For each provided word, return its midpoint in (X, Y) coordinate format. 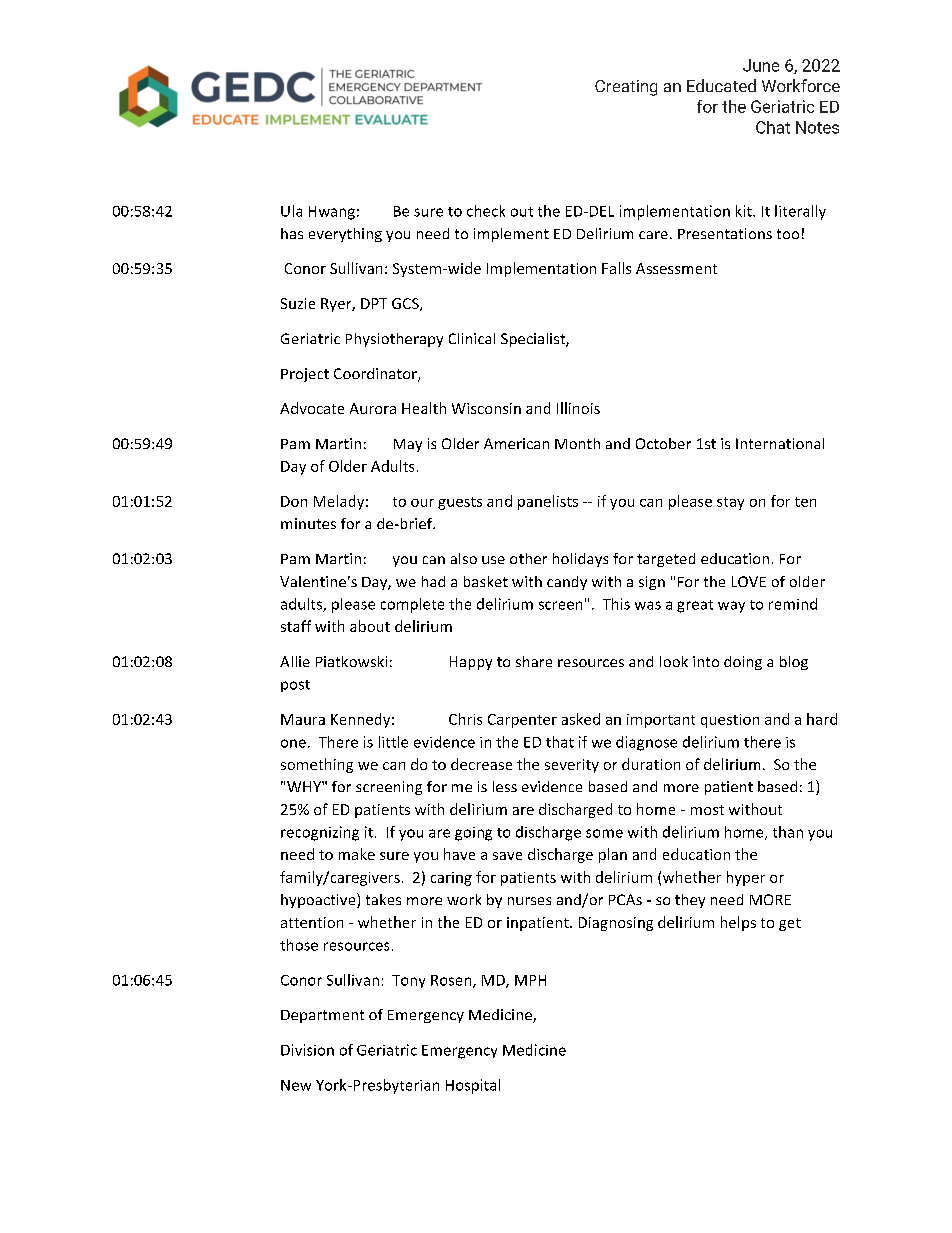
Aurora (373, 408)
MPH (530, 980)
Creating (626, 88)
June (761, 65)
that (560, 742)
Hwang (332, 213)
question (730, 721)
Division (307, 1050)
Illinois (578, 408)
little (393, 742)
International (780, 443)
